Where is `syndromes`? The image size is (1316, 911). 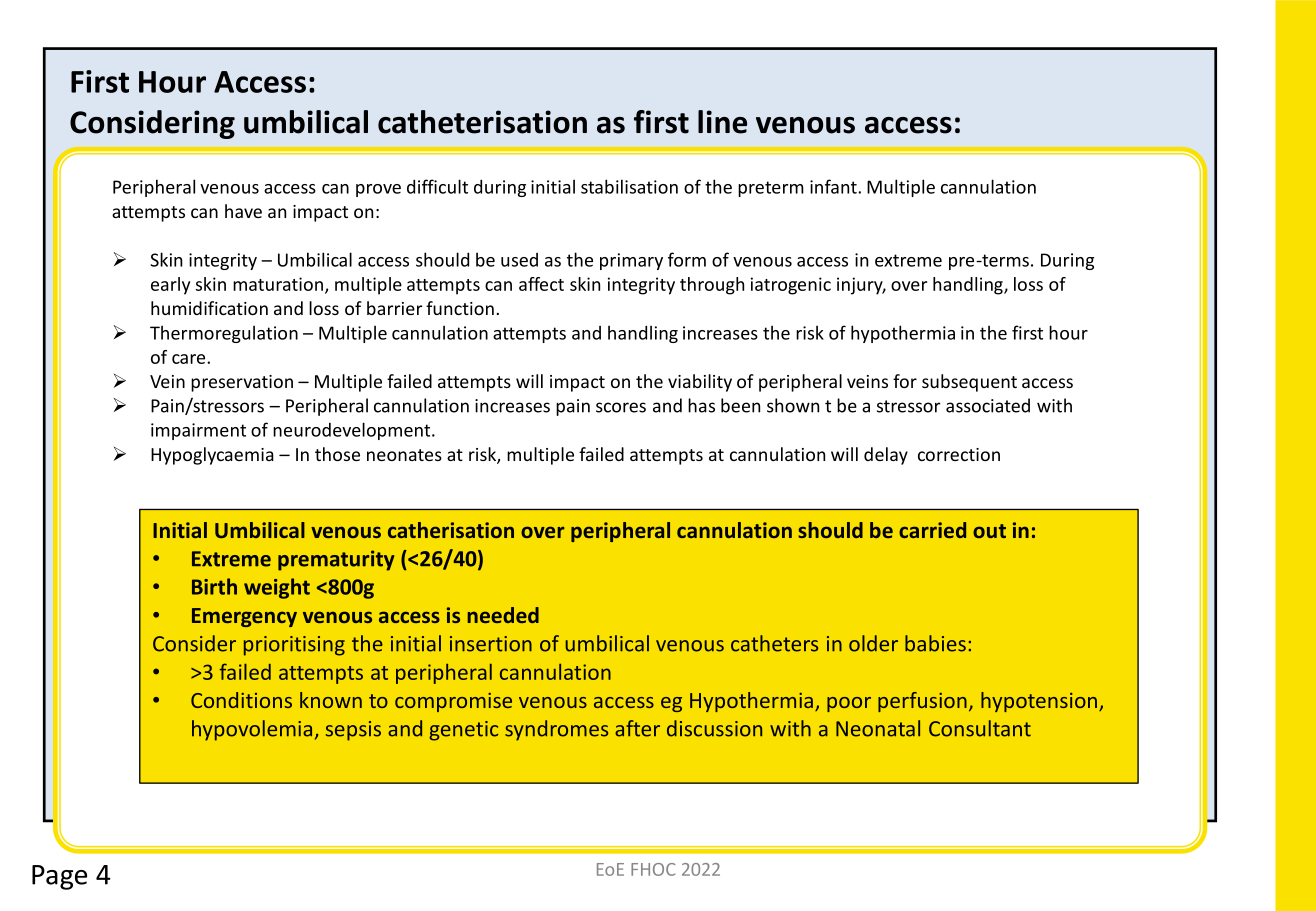 syndromes is located at coordinates (556, 730).
